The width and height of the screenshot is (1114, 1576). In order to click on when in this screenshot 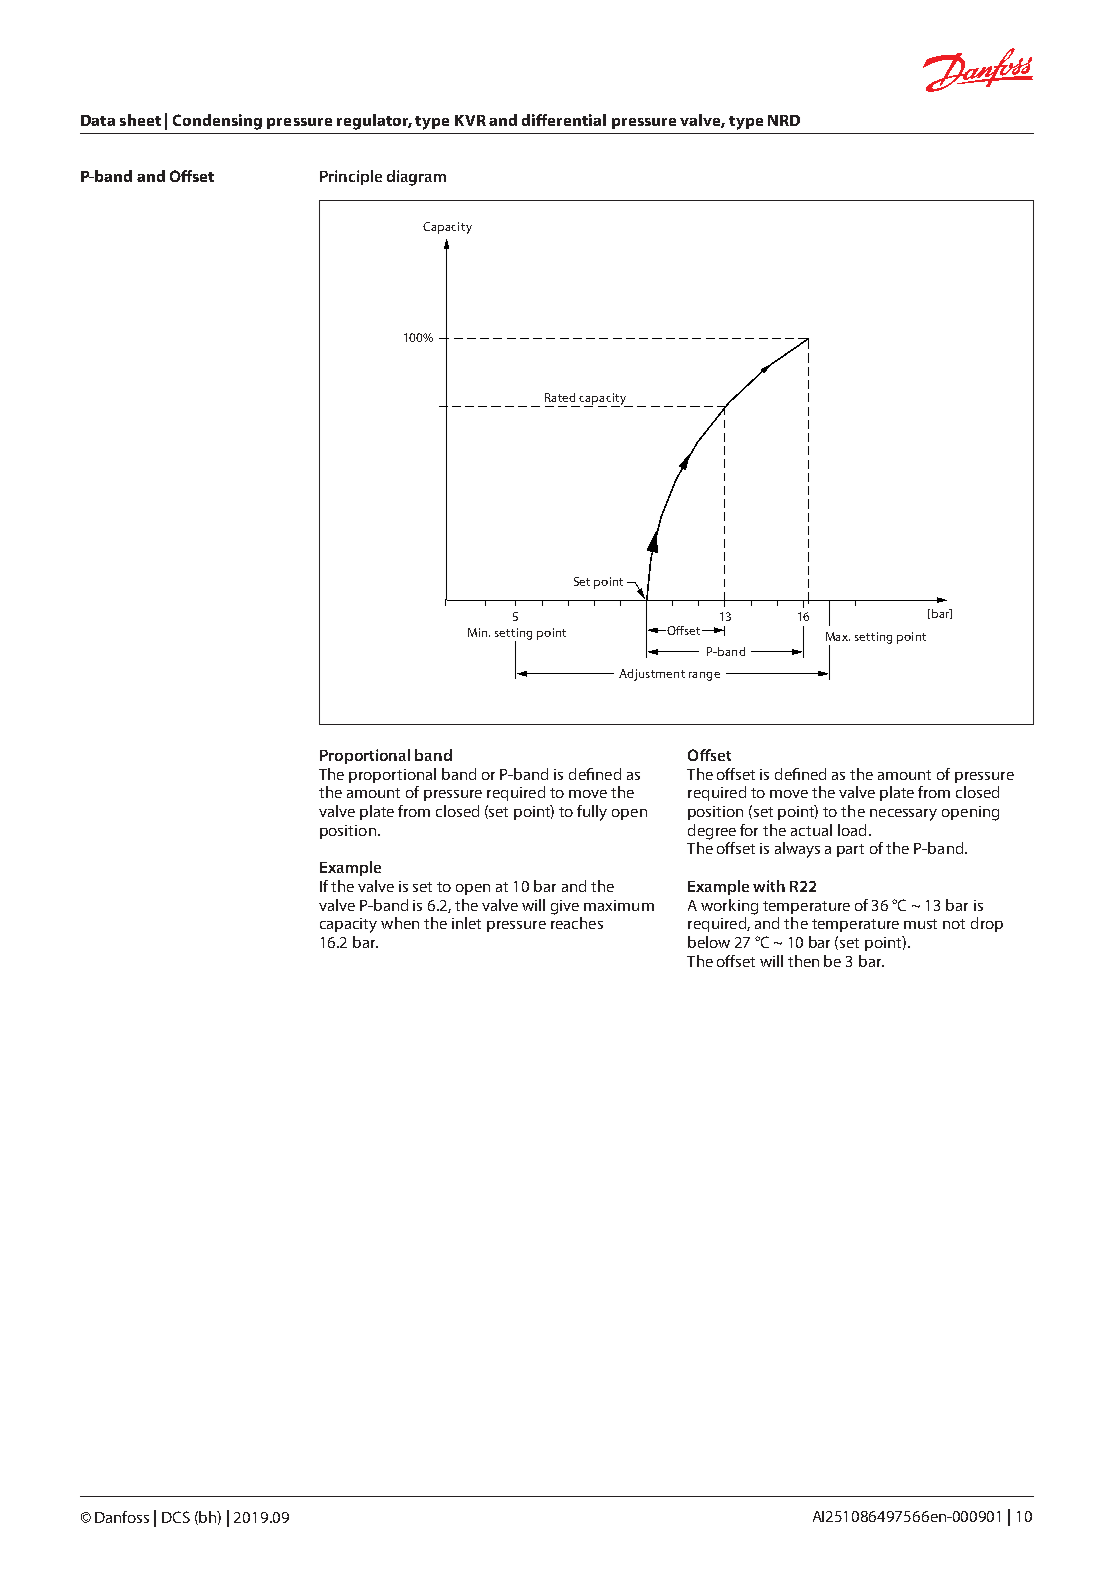, I will do `click(400, 923)`.
